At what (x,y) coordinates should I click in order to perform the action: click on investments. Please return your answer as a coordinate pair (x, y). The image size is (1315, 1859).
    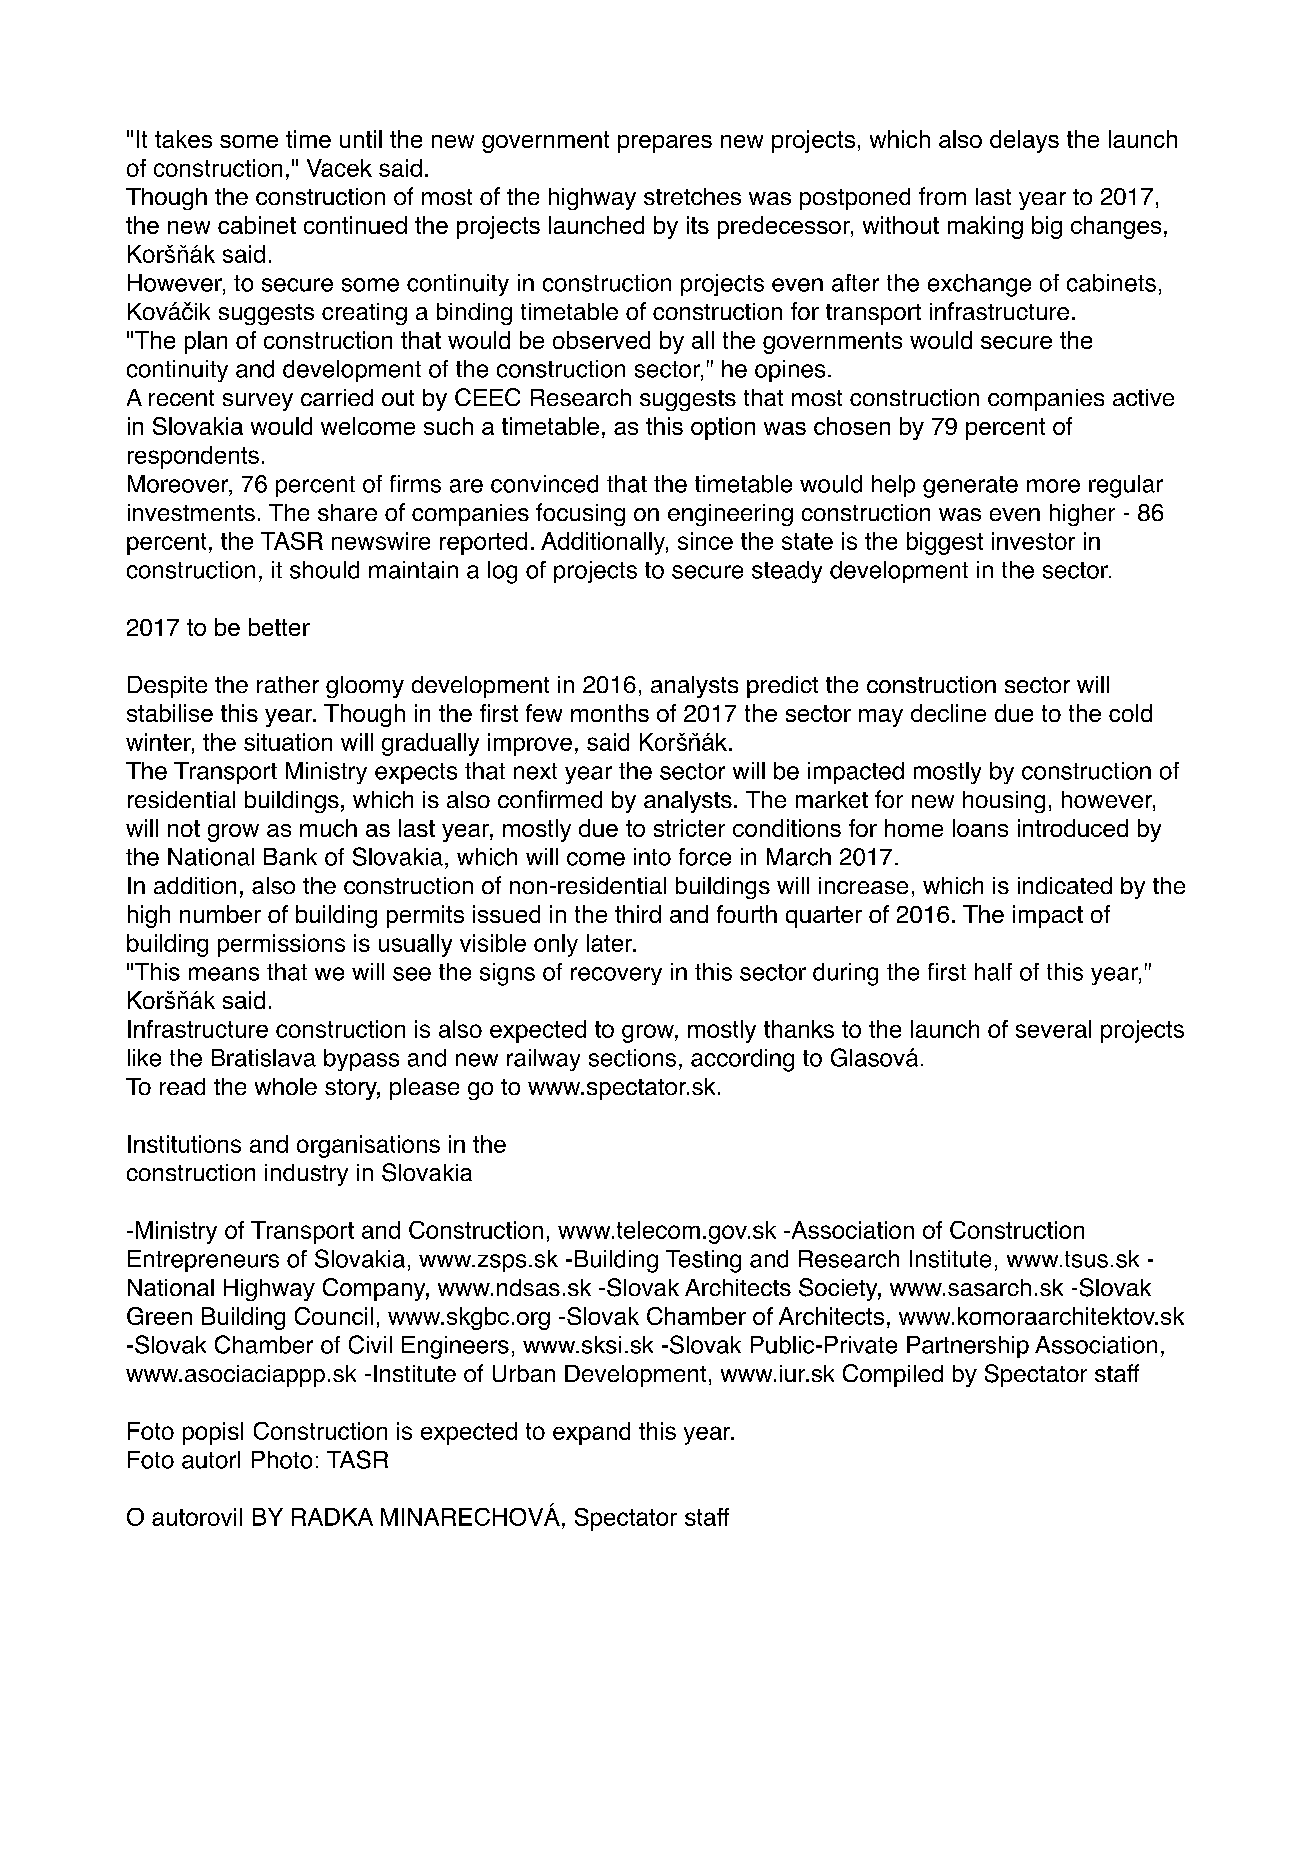
    Looking at the image, I should click on (191, 512).
